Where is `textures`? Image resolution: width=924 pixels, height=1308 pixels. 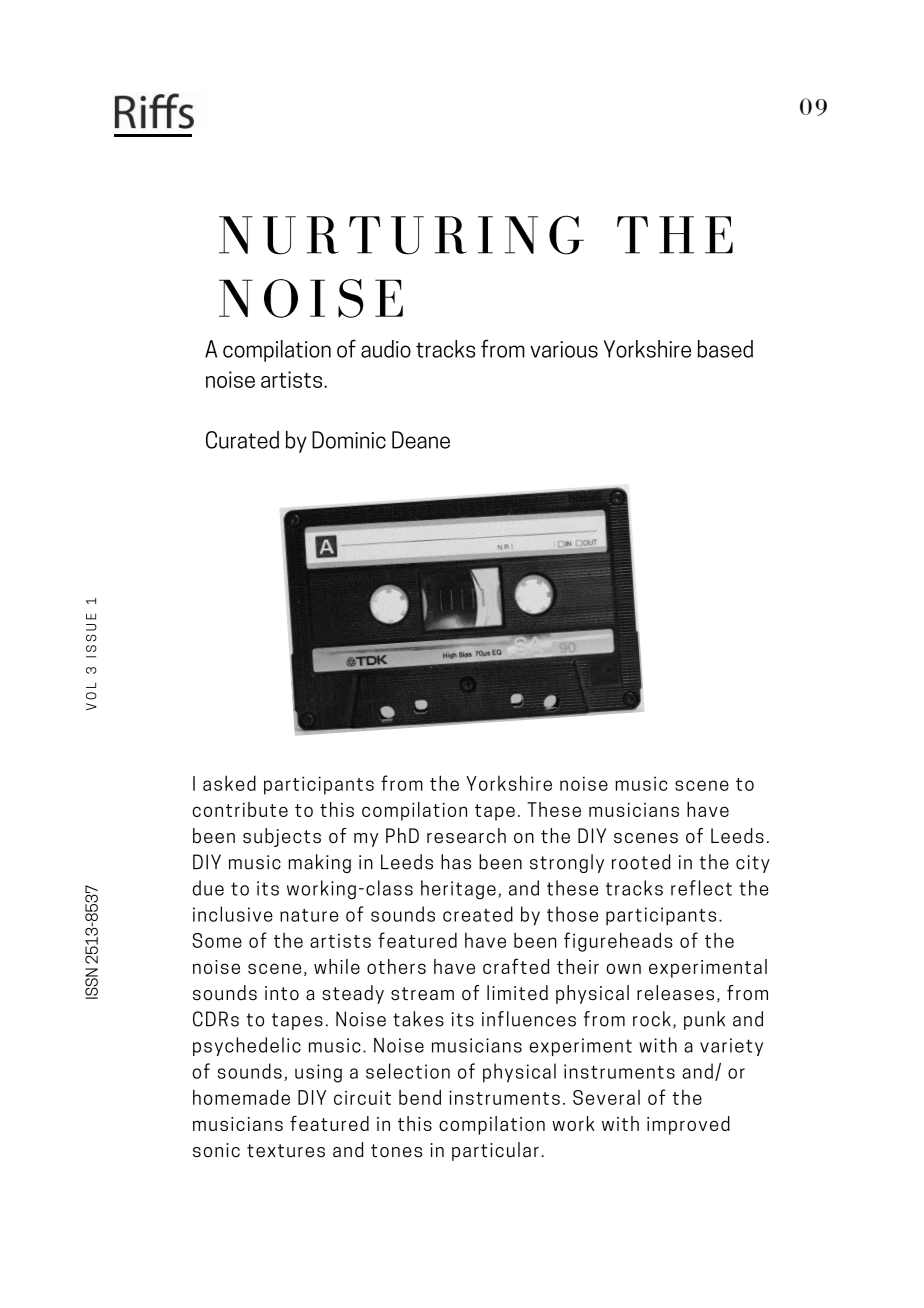 textures is located at coordinates (286, 1151).
